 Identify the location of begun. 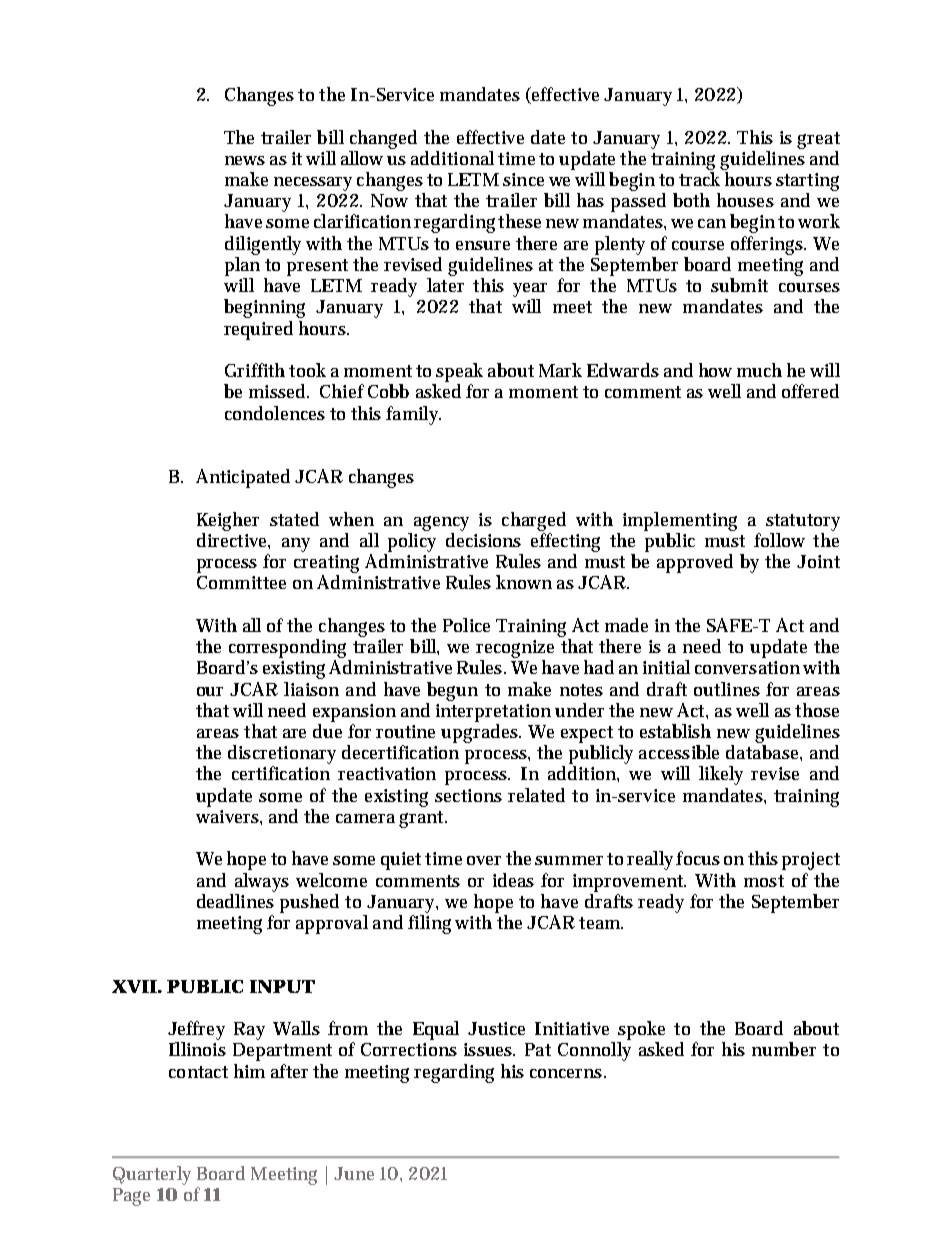
(452, 691).
